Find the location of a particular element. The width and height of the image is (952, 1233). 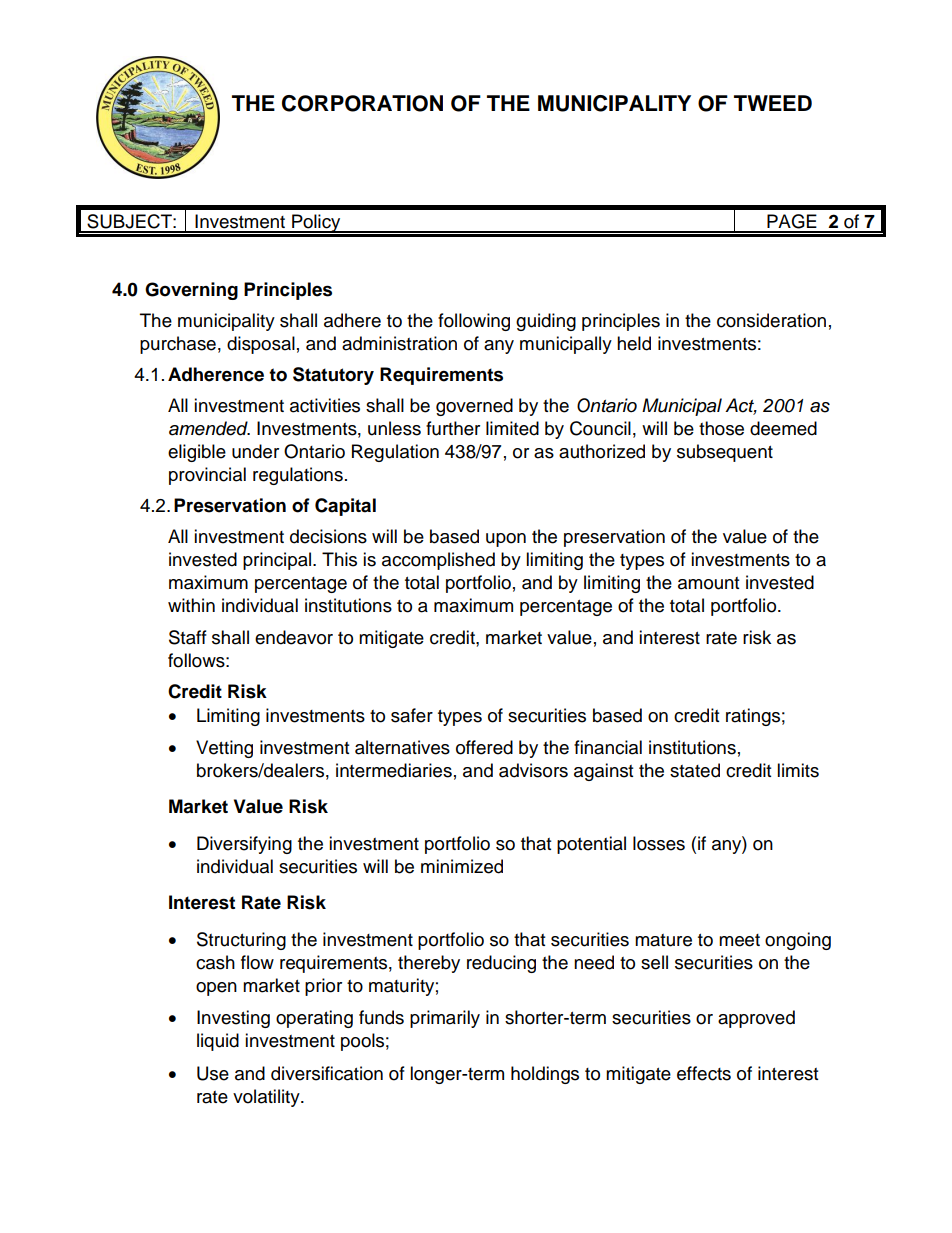

principal is located at coordinates (277, 561).
